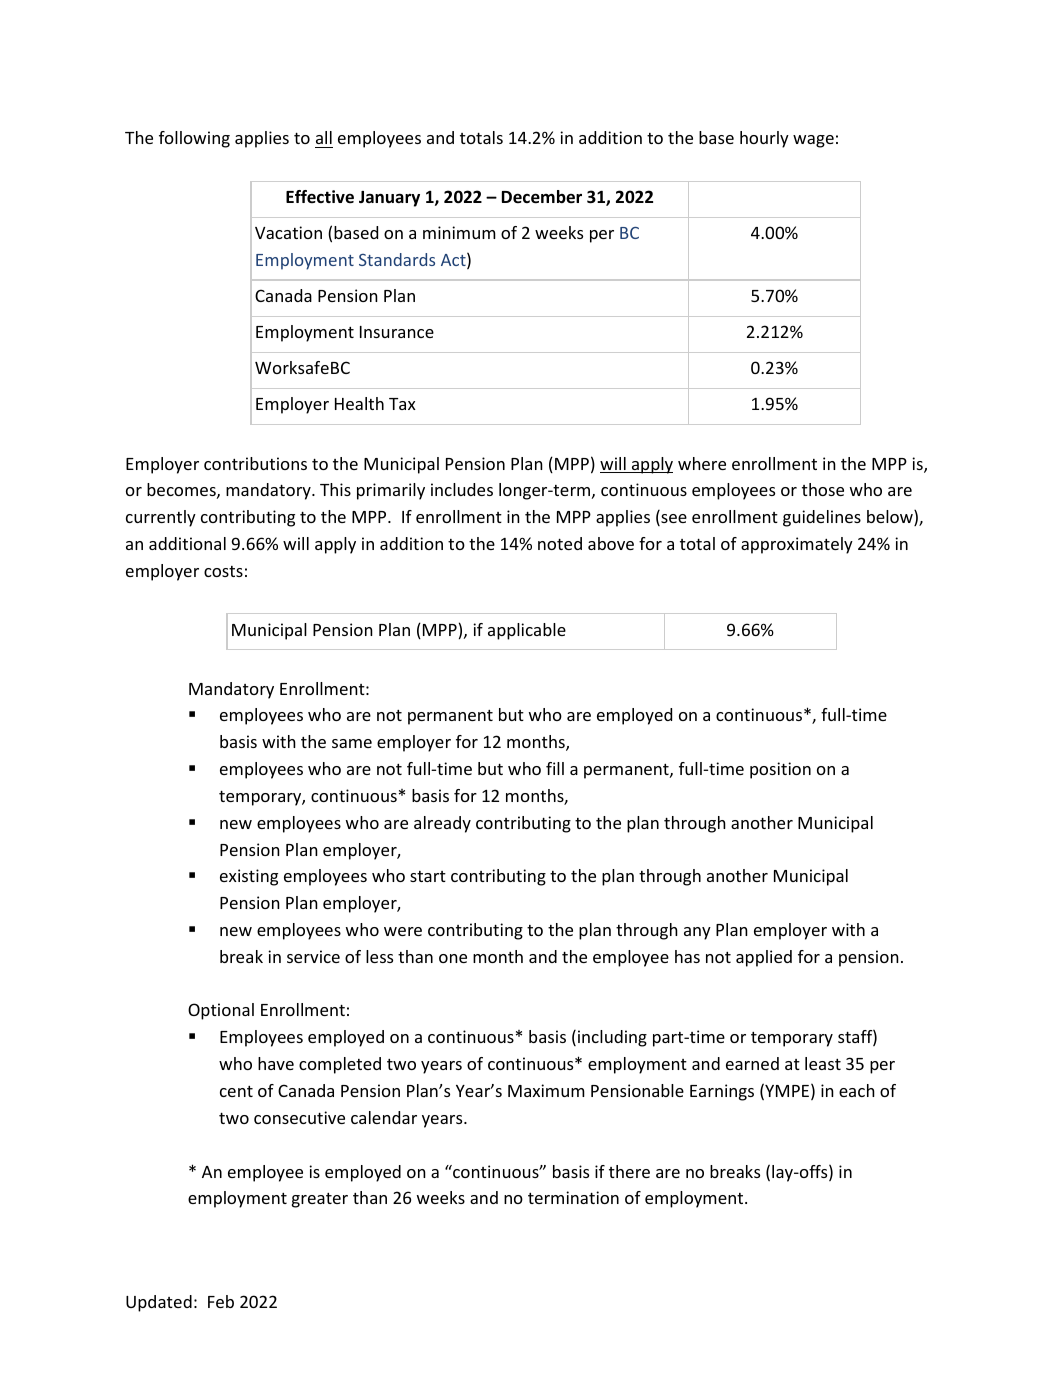  I want to click on applied, so click(764, 958).
